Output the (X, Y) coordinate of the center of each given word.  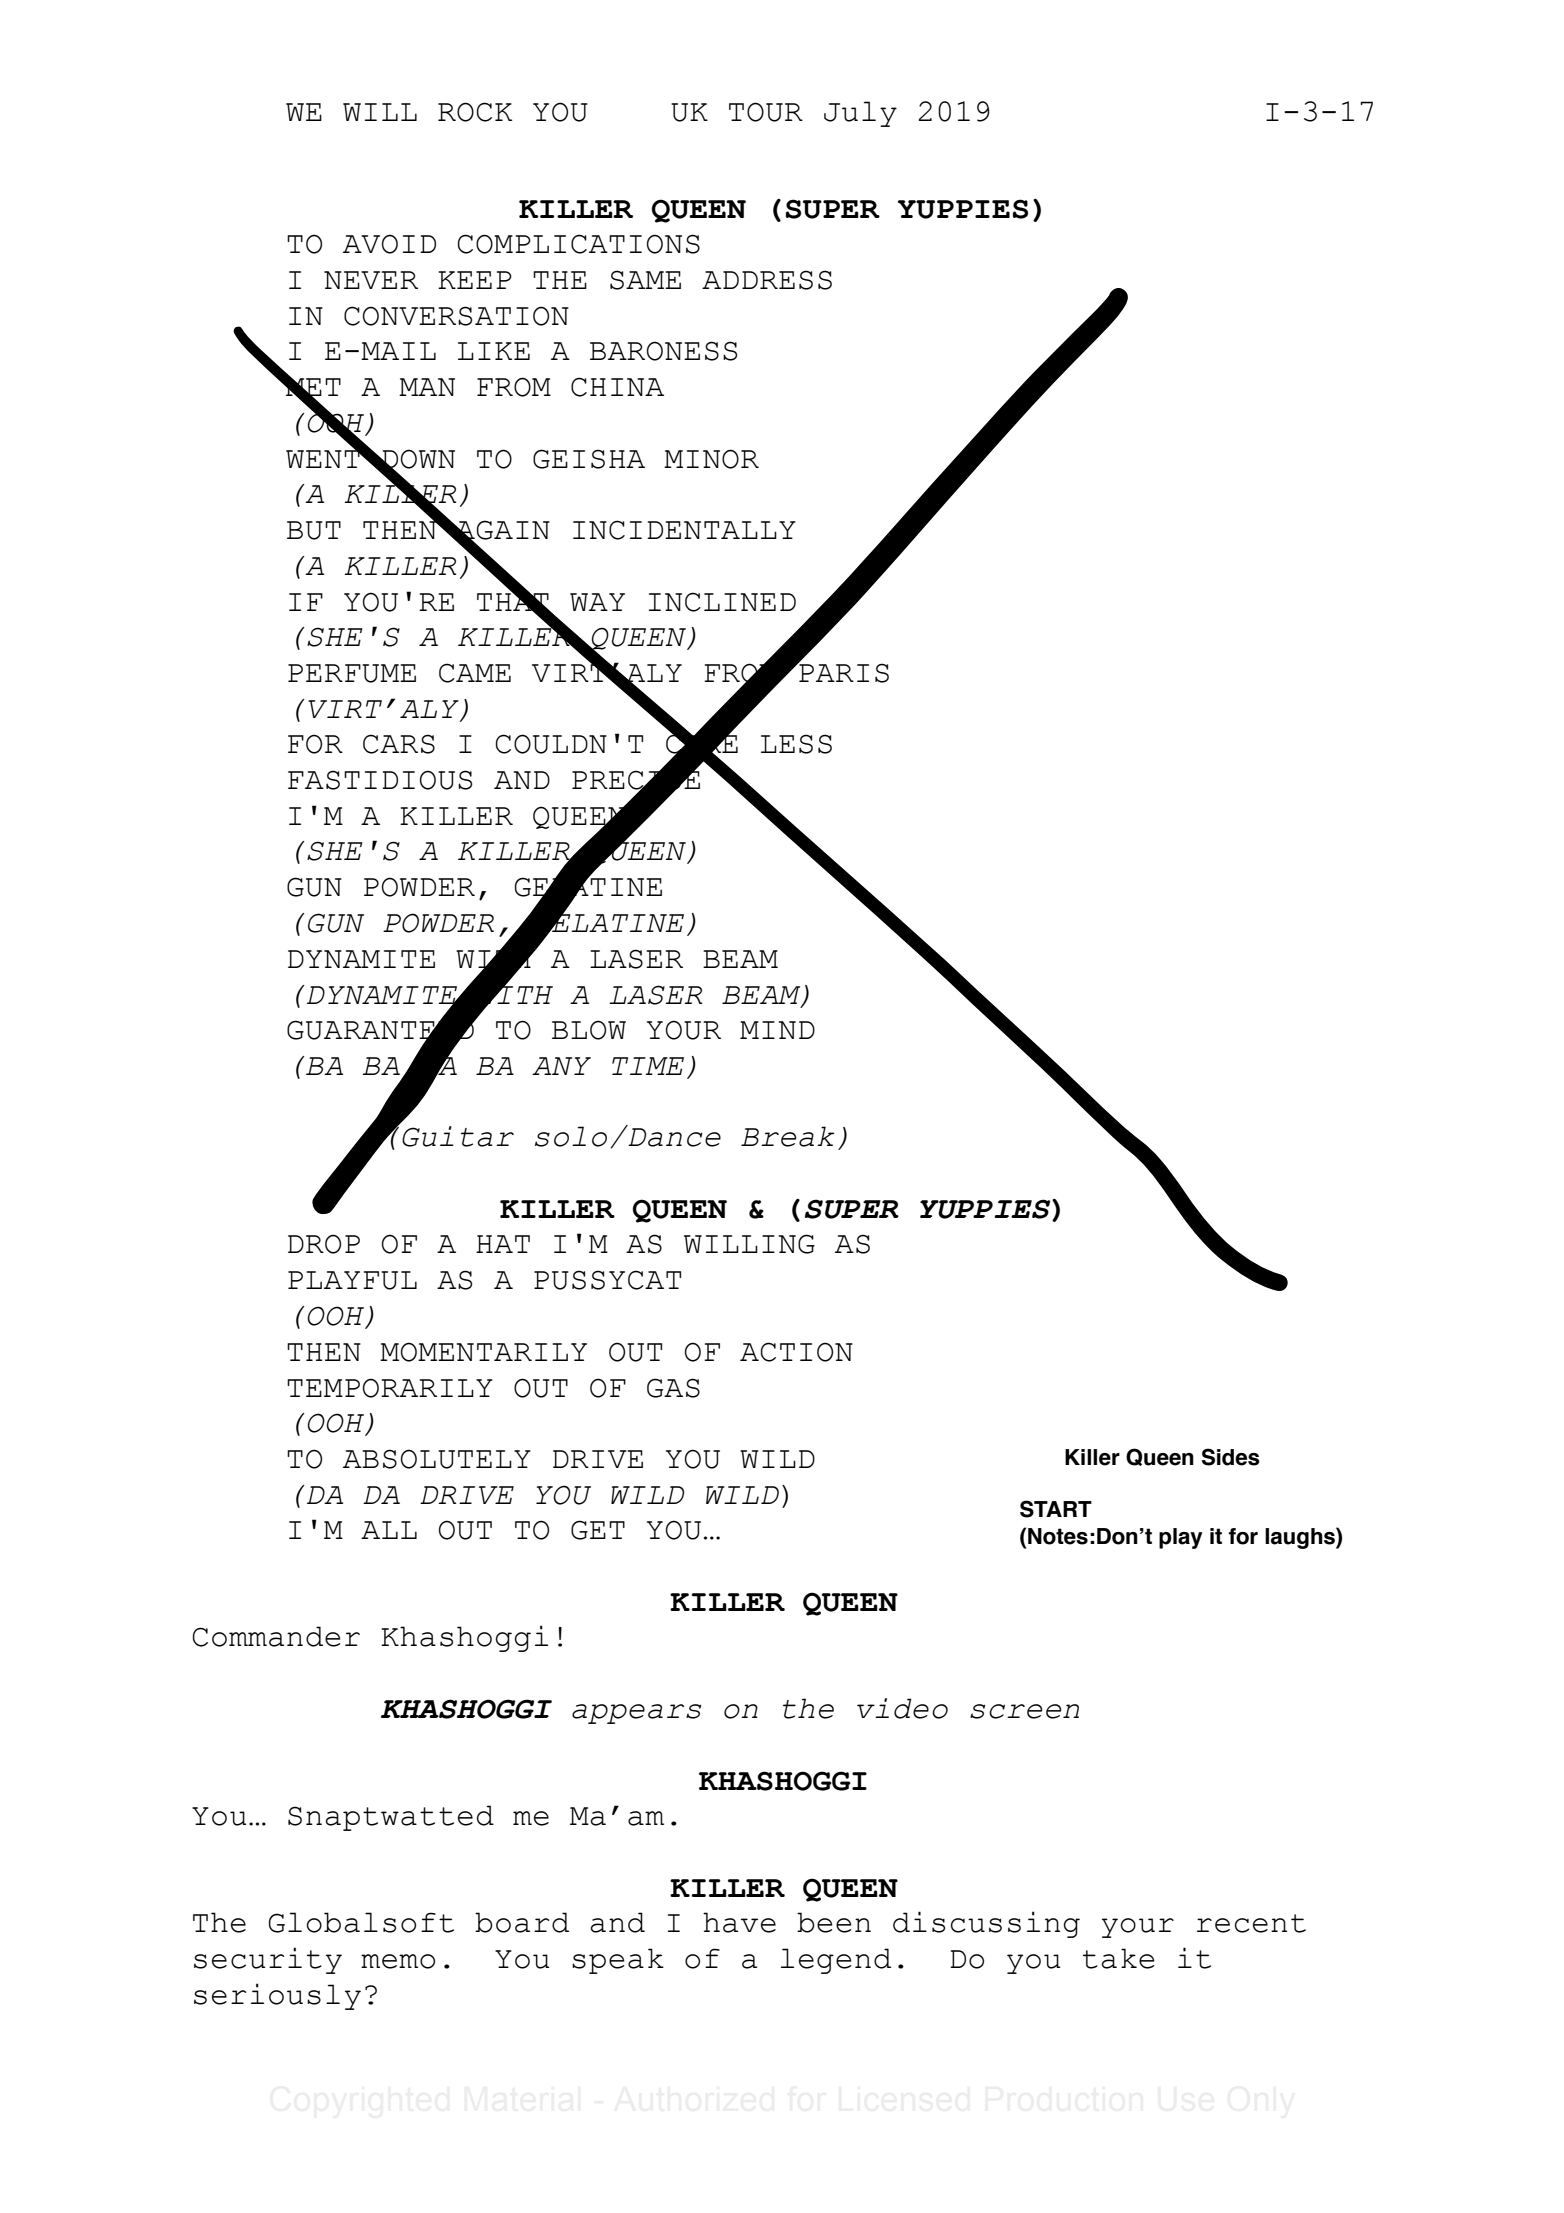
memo (398, 1961)
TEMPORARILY (390, 1388)
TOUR (766, 112)
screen (1024, 1711)
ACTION (796, 1352)
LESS (796, 744)
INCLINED (722, 602)
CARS (399, 744)
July (860, 114)
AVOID (389, 244)
